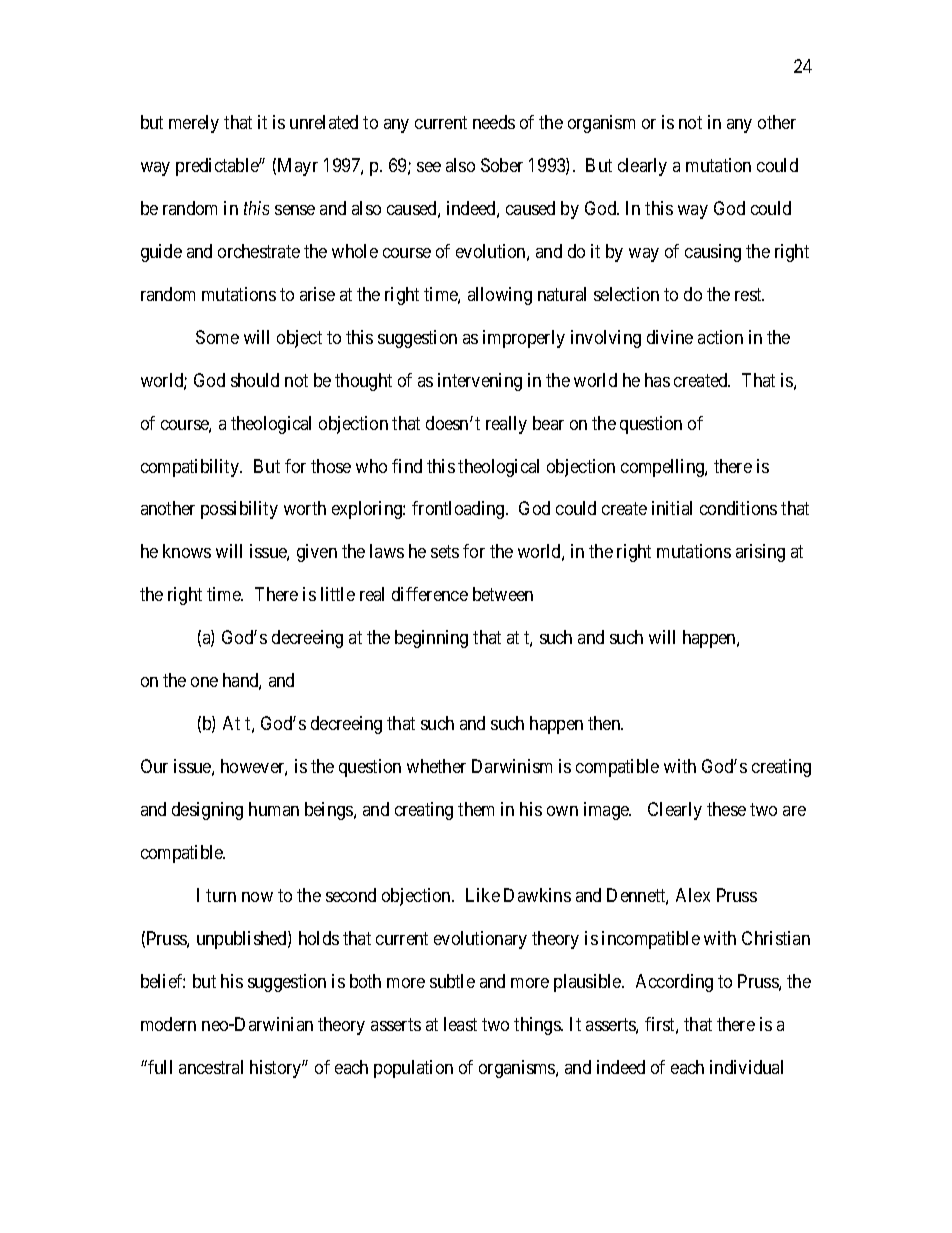 The height and width of the image is (1233, 952). Describe the element at coordinates (760, 553) in the image. I see `arising` at that location.
